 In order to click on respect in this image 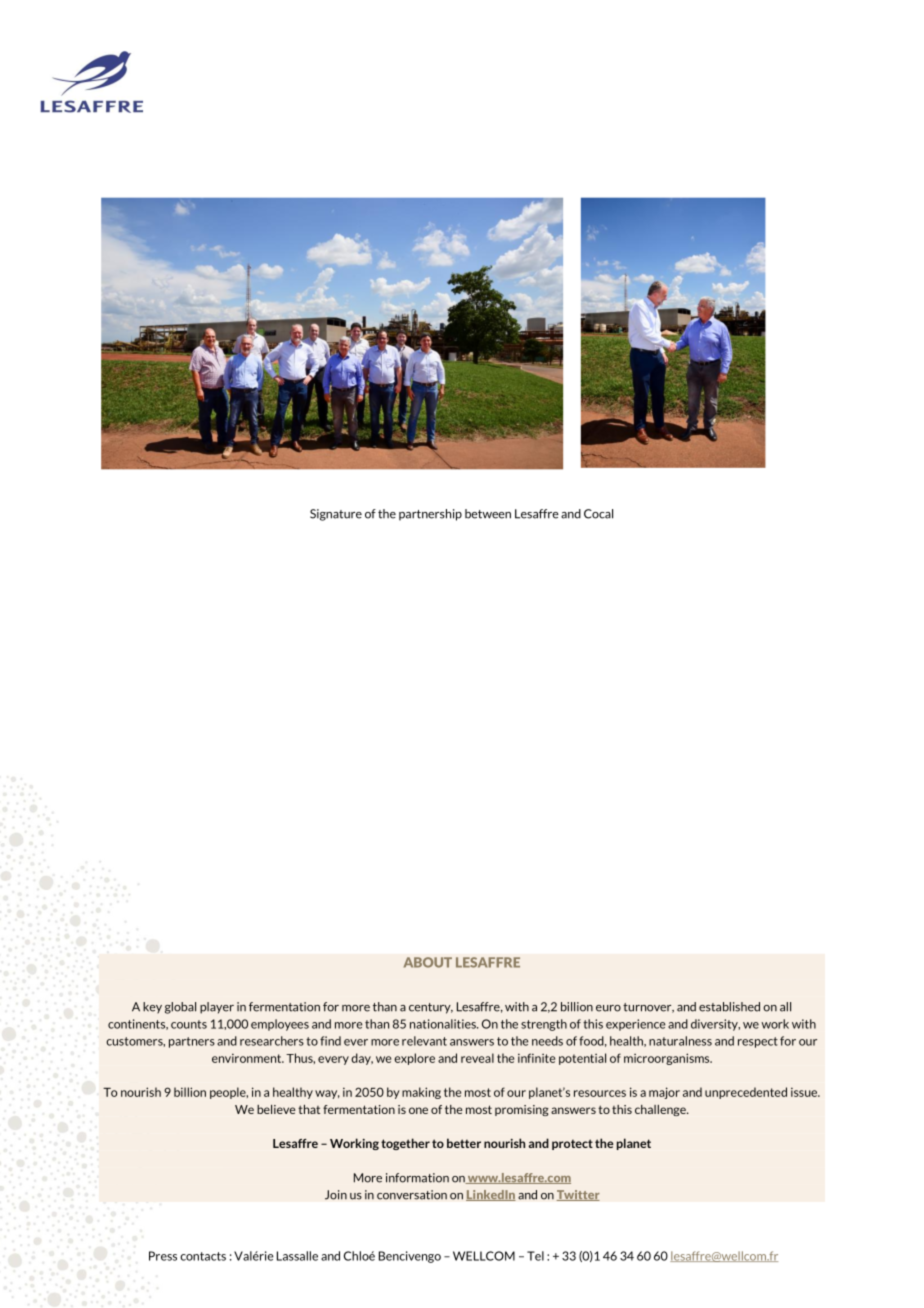, I will do `click(758, 1042)`.
